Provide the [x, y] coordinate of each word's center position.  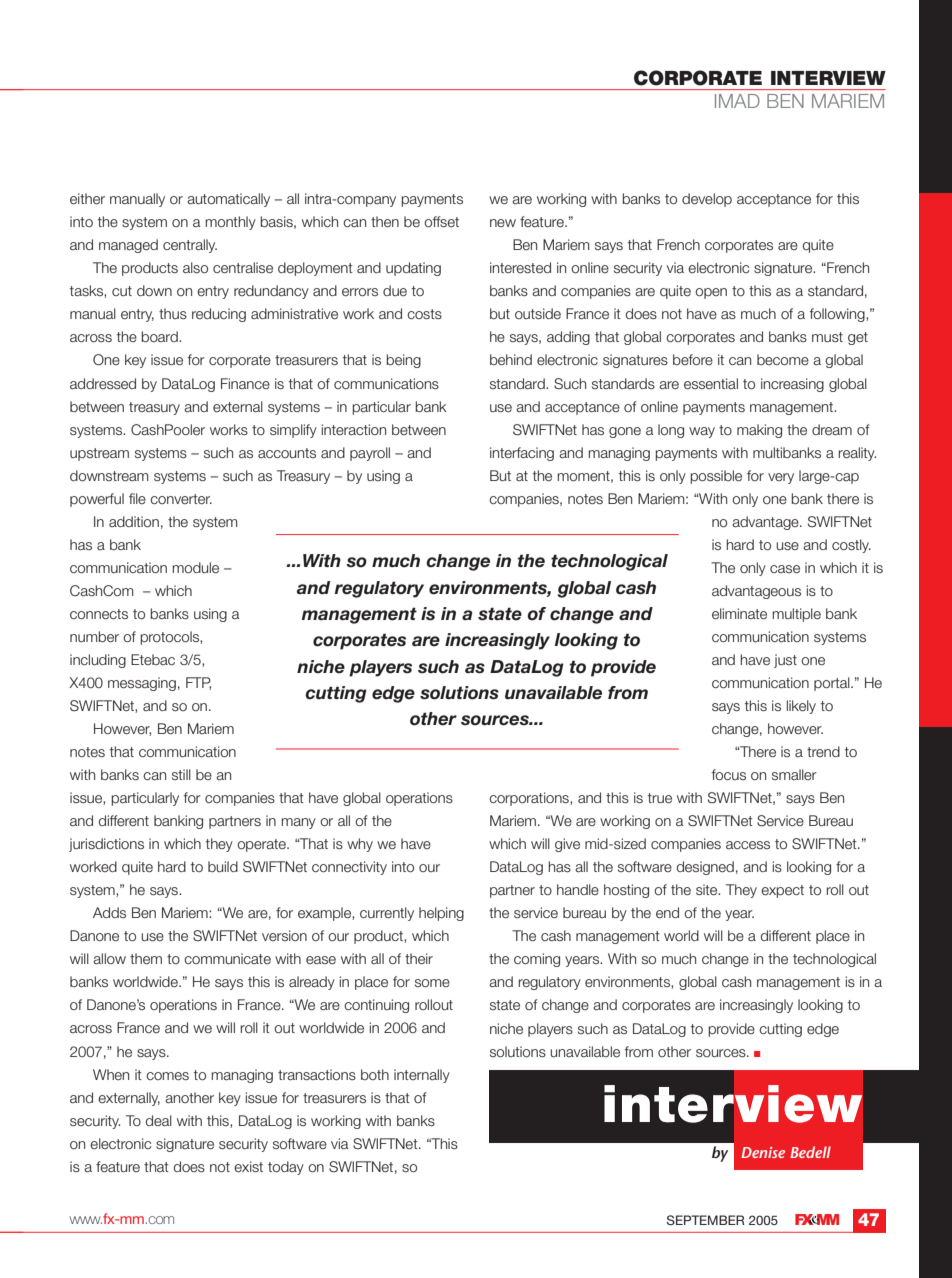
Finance [245, 383]
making [759, 431]
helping [441, 914]
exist [248, 1166]
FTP [198, 683]
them [146, 958]
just [785, 661]
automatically [228, 200]
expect [782, 891]
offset [441, 221]
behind [511, 359]
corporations [530, 799]
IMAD [737, 101]
